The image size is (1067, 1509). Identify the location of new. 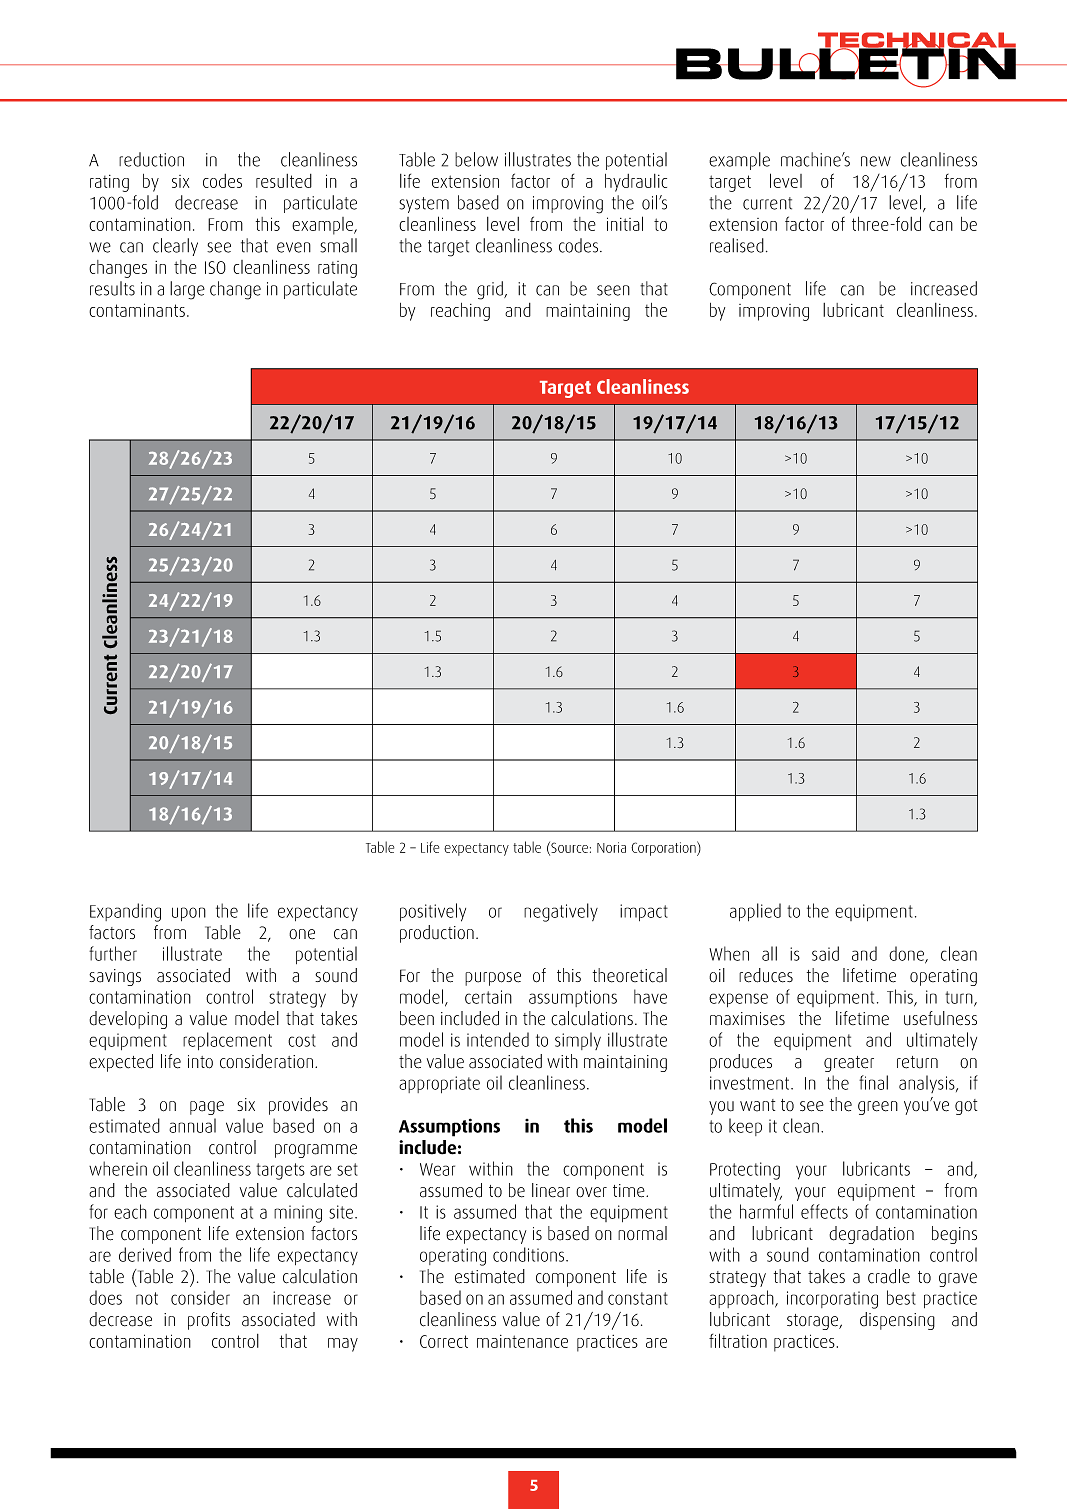
(876, 161).
